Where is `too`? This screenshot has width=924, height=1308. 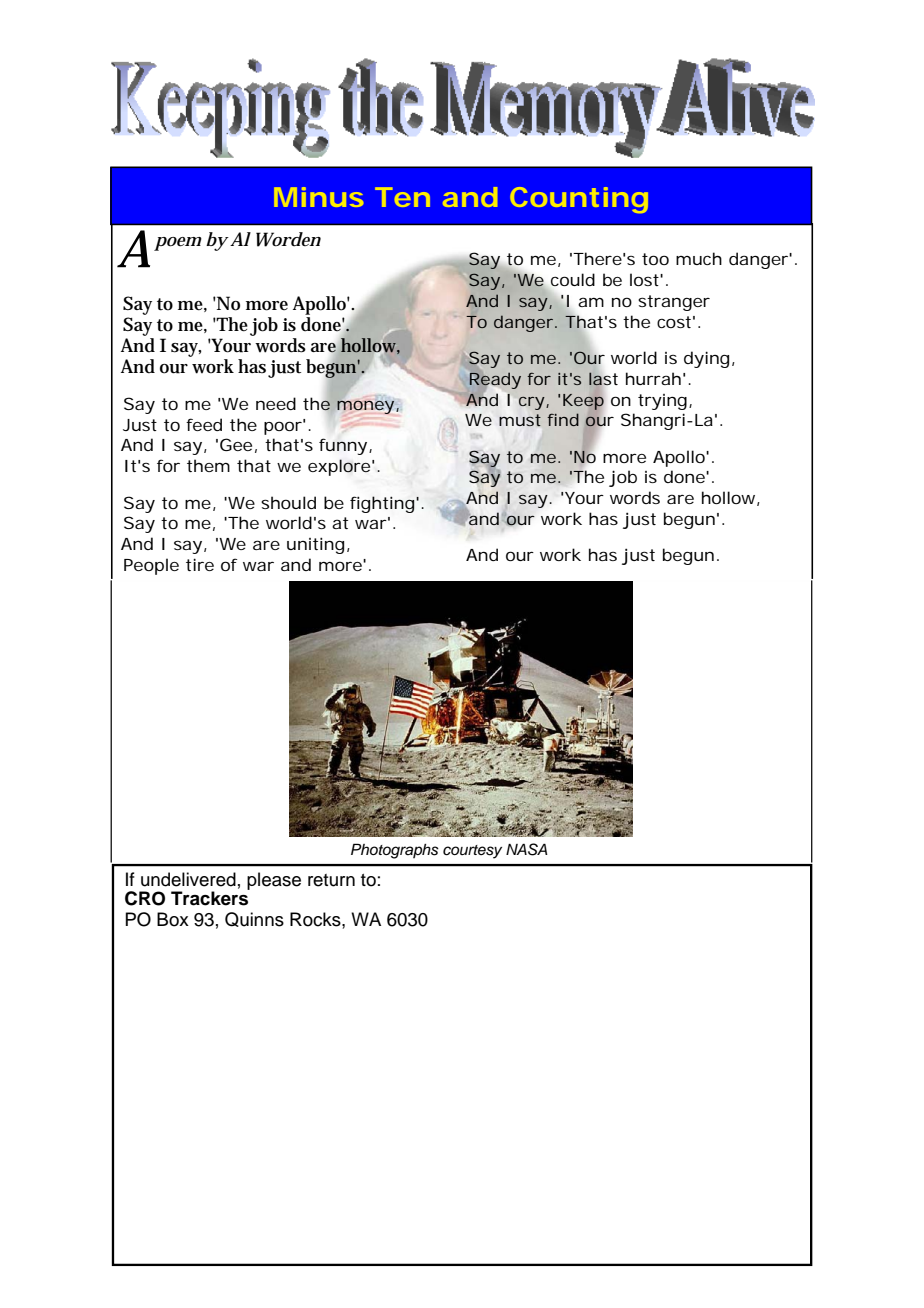 too is located at coordinates (655, 259).
